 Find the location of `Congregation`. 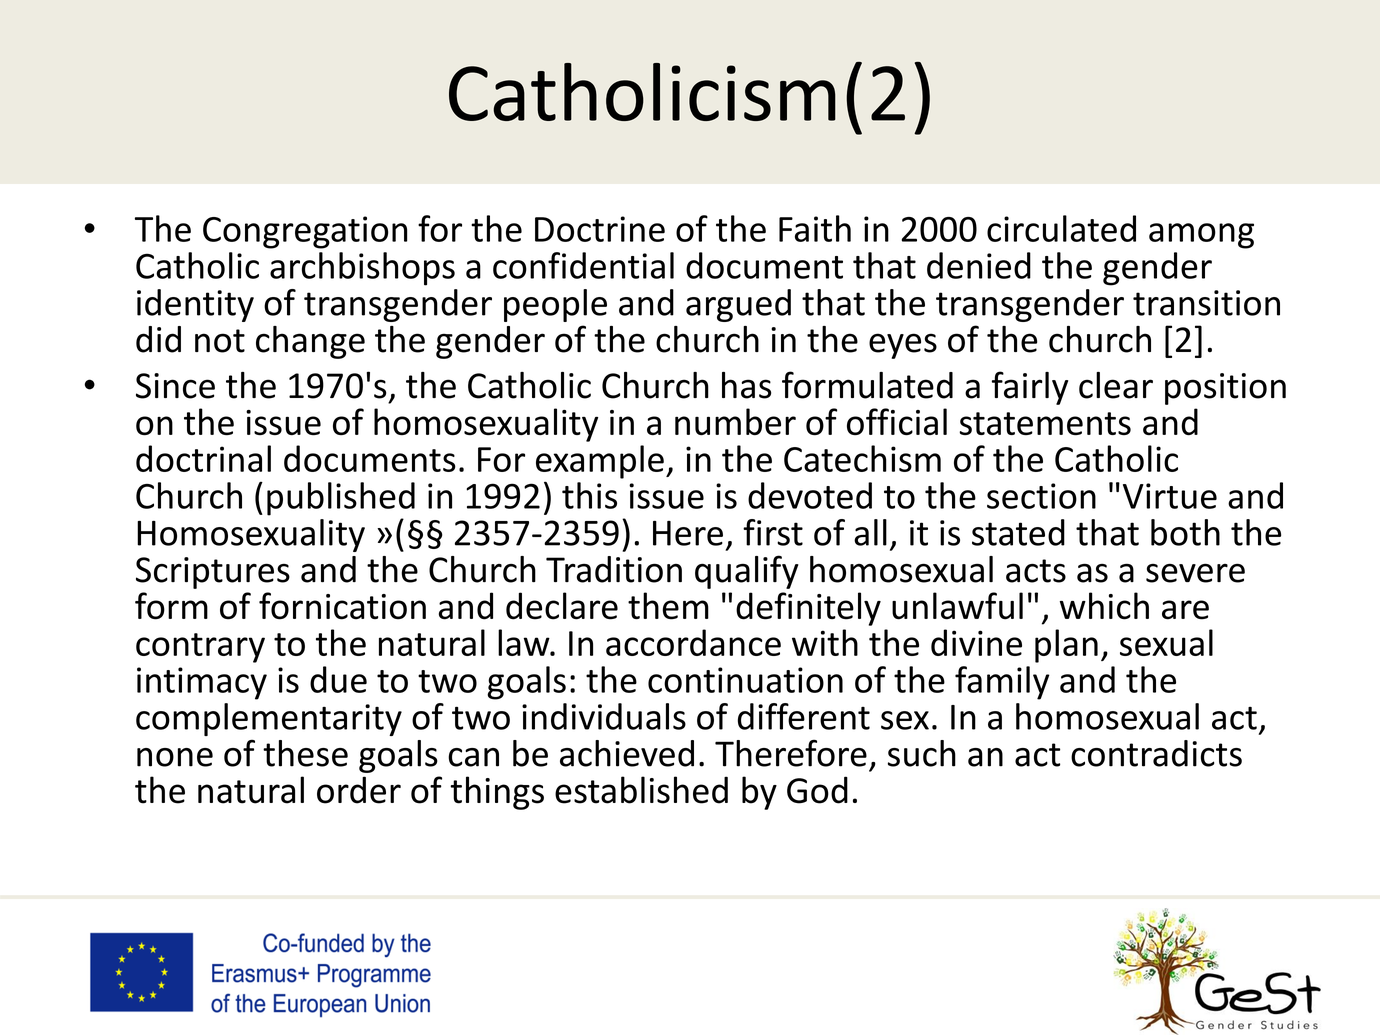

Congregation is located at coordinates (305, 232).
